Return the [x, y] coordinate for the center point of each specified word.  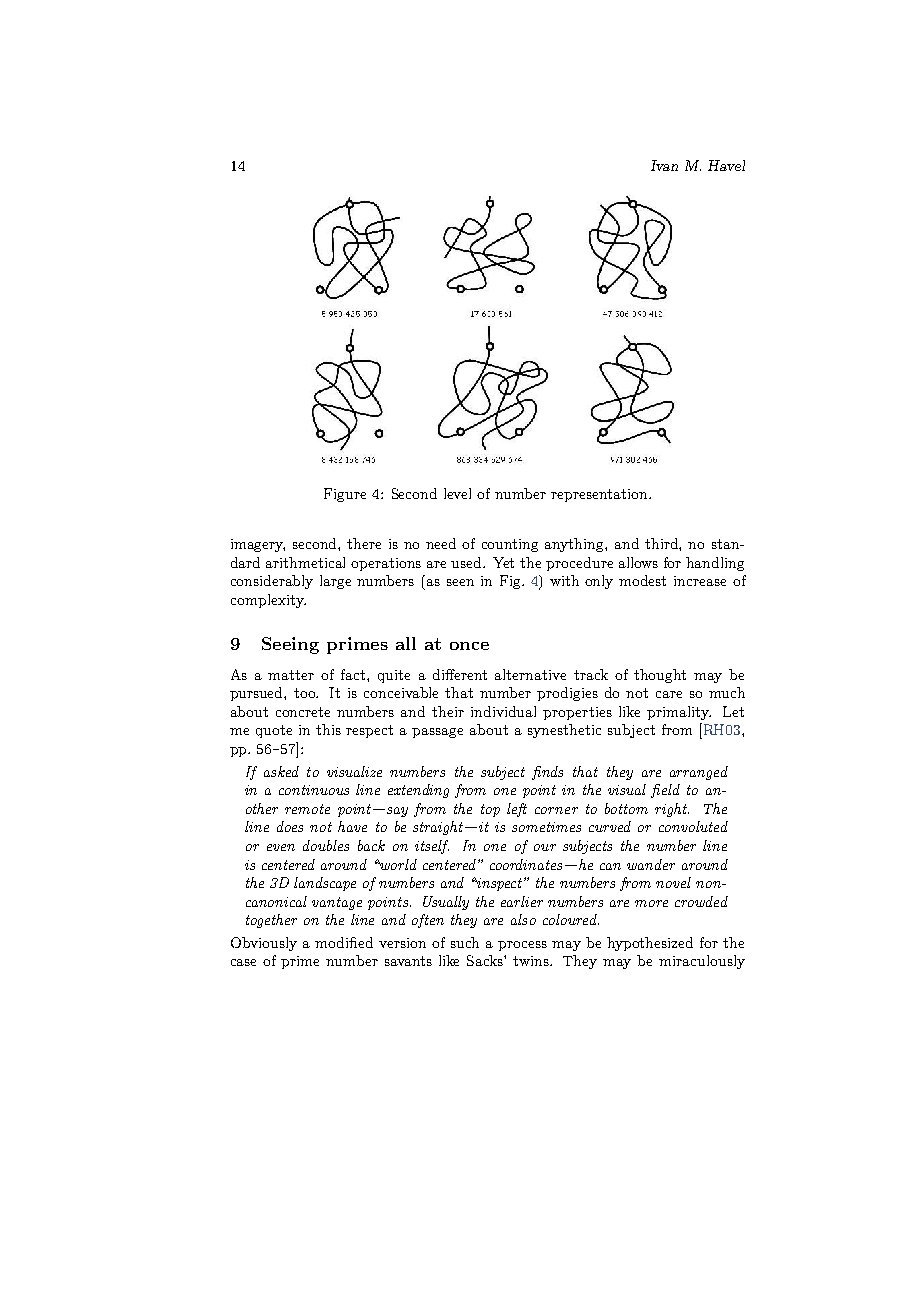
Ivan [664, 165]
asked [281, 771]
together [271, 921]
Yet [503, 562]
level [457, 493]
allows [638, 562]
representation [600, 495]
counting [510, 545]
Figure [345, 495]
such [465, 942]
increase [700, 581]
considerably [272, 582]
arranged [699, 773]
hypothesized [650, 944]
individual [503, 711]
